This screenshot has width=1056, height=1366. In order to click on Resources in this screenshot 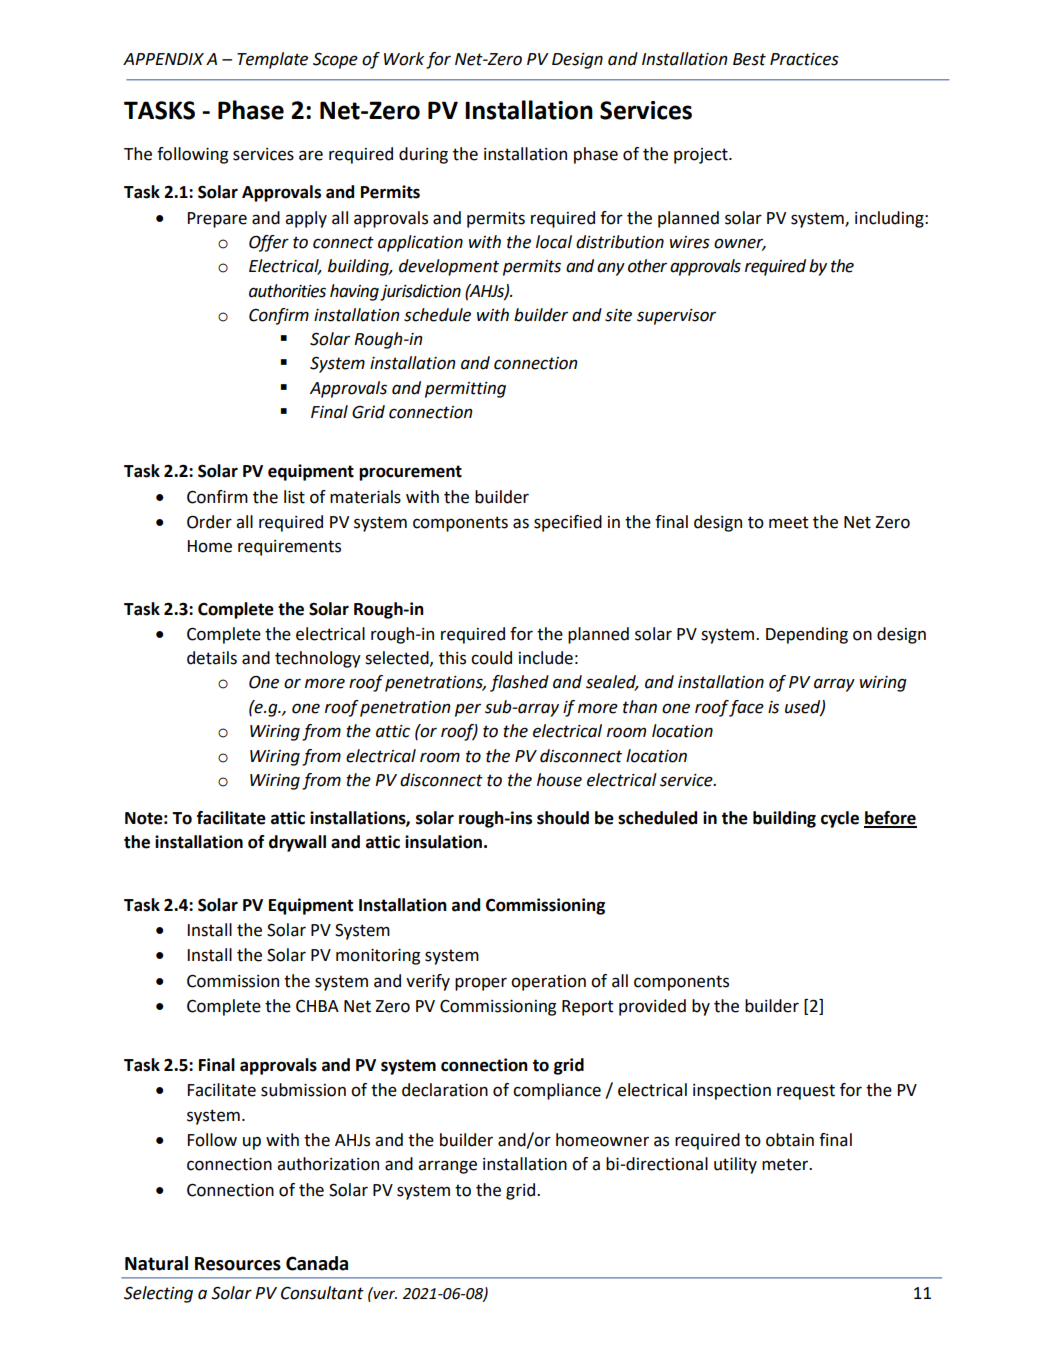, I will do `click(238, 1264)`.
